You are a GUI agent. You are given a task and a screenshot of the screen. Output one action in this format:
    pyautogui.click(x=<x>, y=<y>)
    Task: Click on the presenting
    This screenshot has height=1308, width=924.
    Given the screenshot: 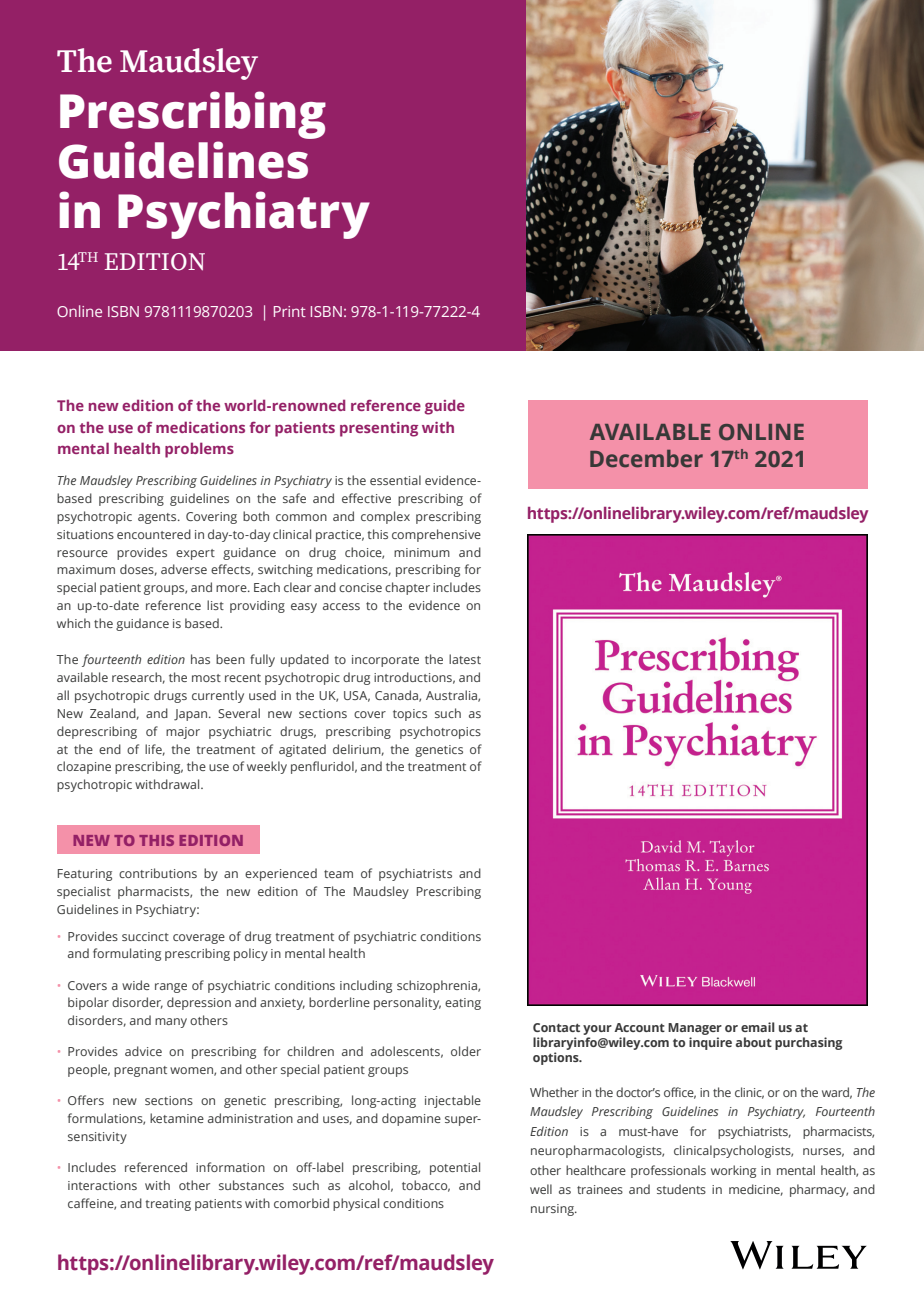 What is the action you would take?
    pyautogui.click(x=379, y=429)
